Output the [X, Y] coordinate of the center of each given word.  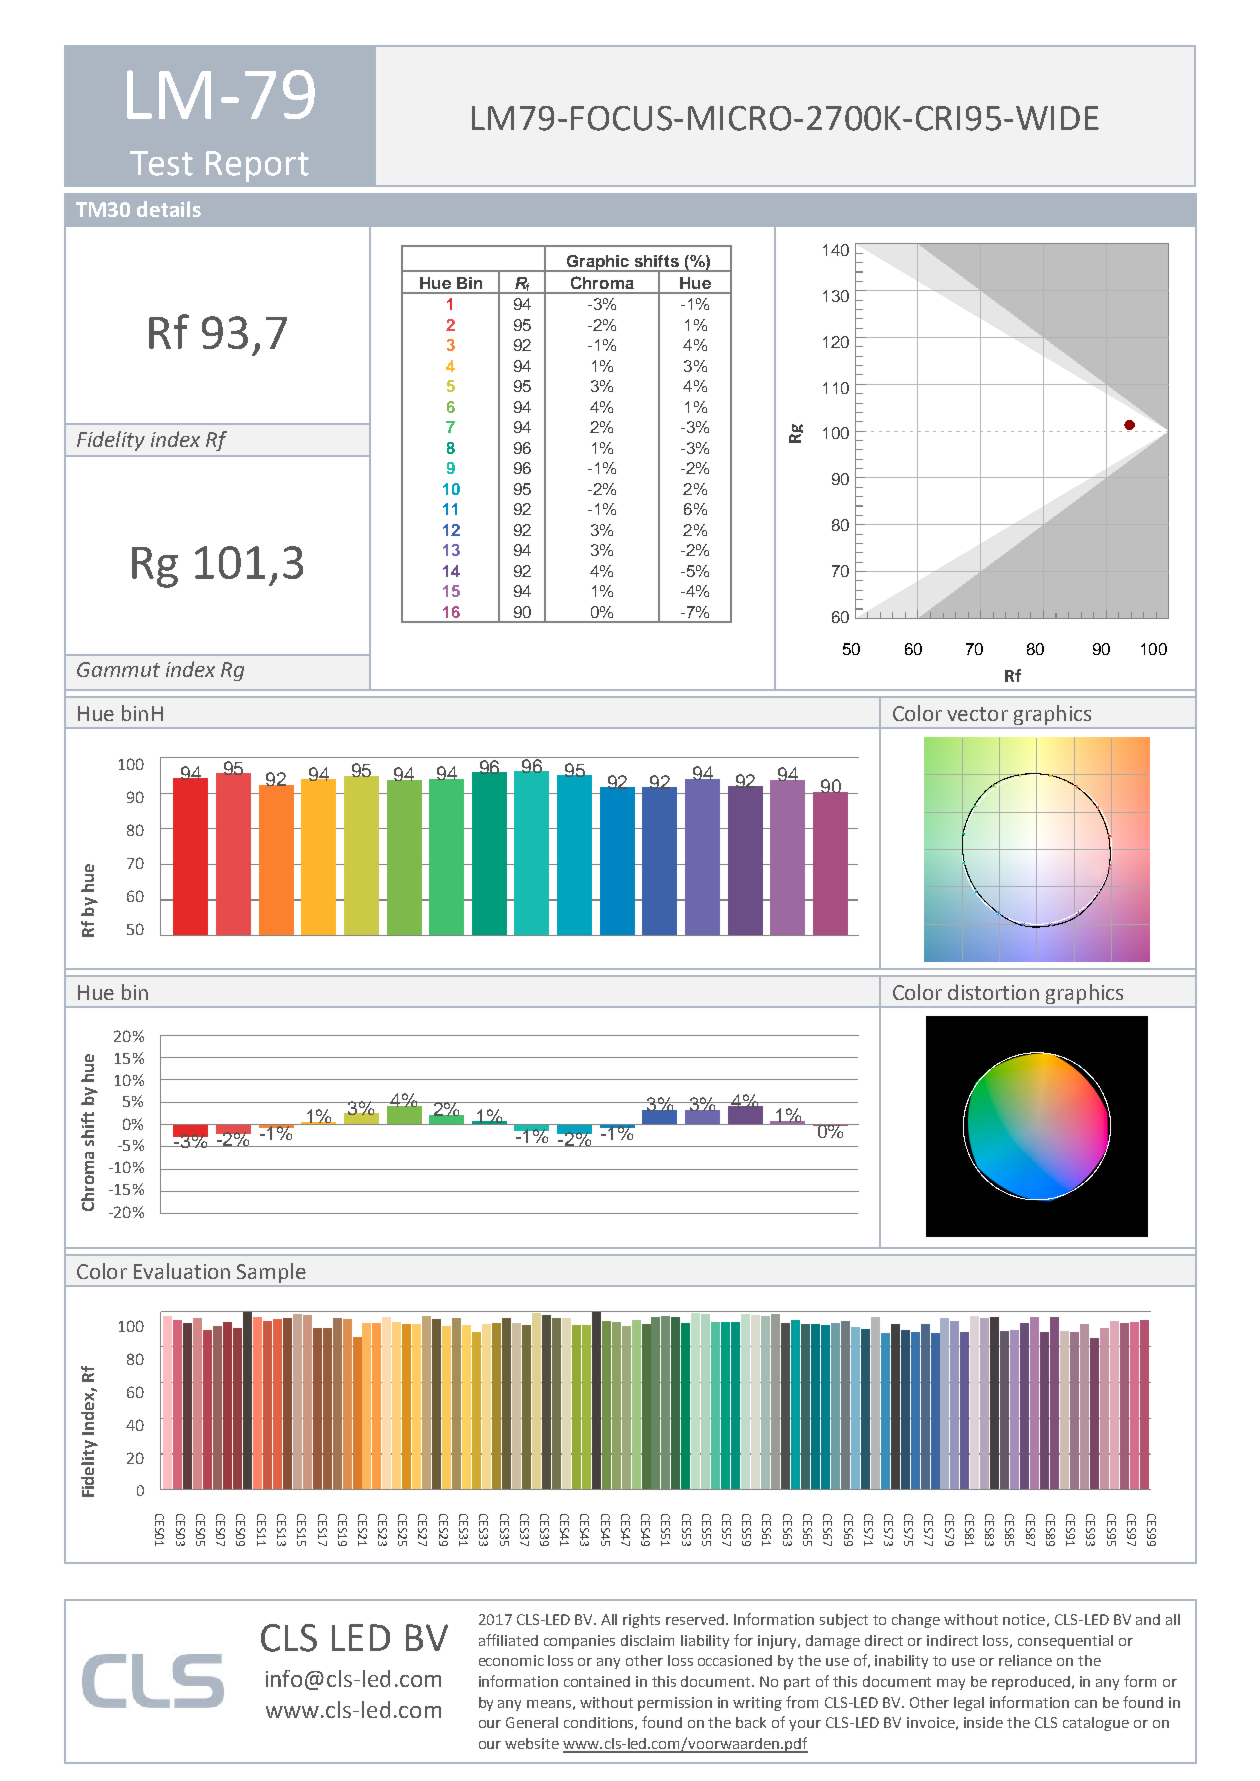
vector [977, 714]
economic [511, 1660]
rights [641, 1621]
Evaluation [182, 1271]
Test [161, 163]
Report [257, 166]
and [1148, 1619]
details [169, 209]
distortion [993, 992]
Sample [271, 1273]
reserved [696, 1619]
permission [675, 1704]
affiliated [508, 1640]
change [916, 1621]
